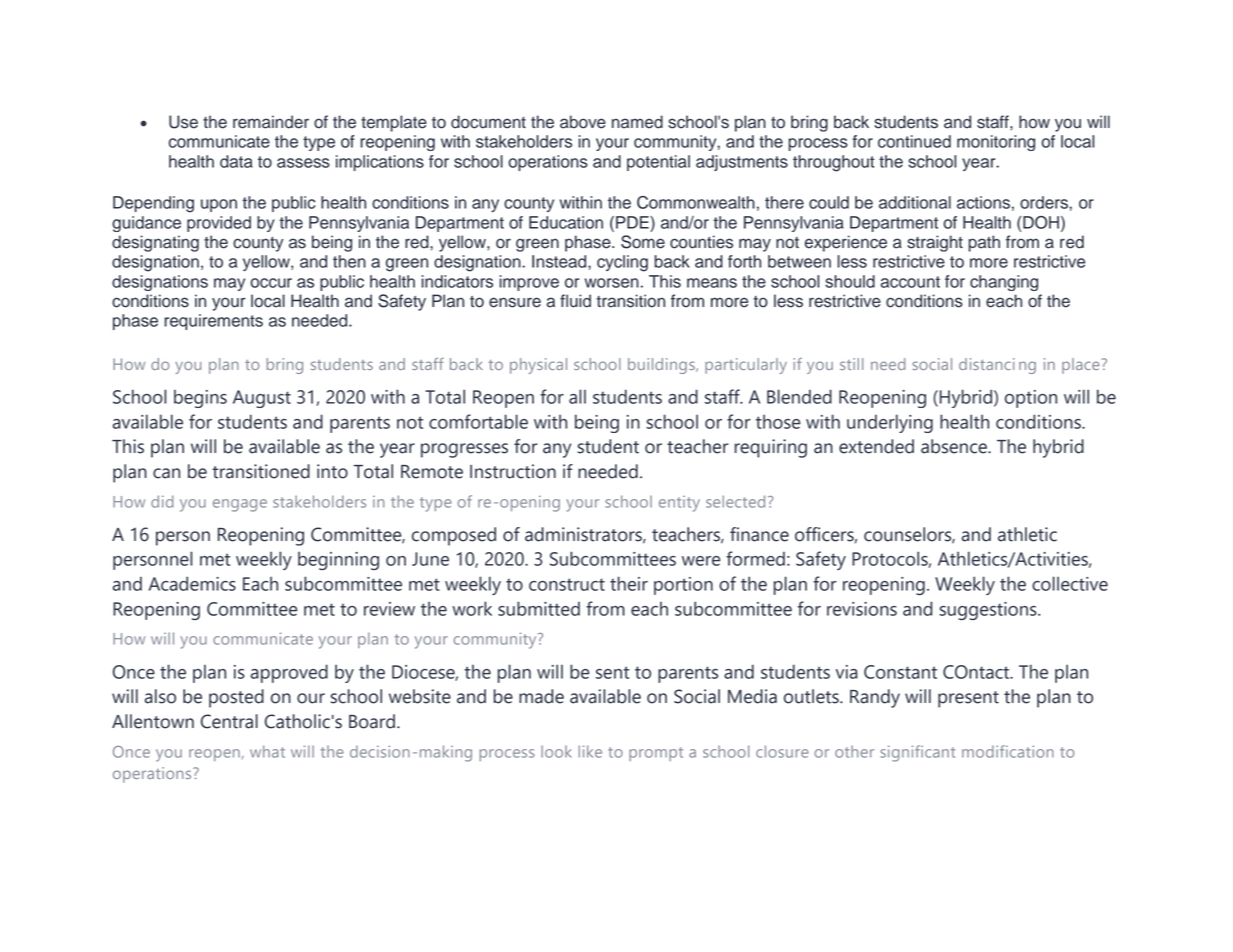 The height and width of the document is (952, 1233). I want to click on remainder, so click(271, 122).
